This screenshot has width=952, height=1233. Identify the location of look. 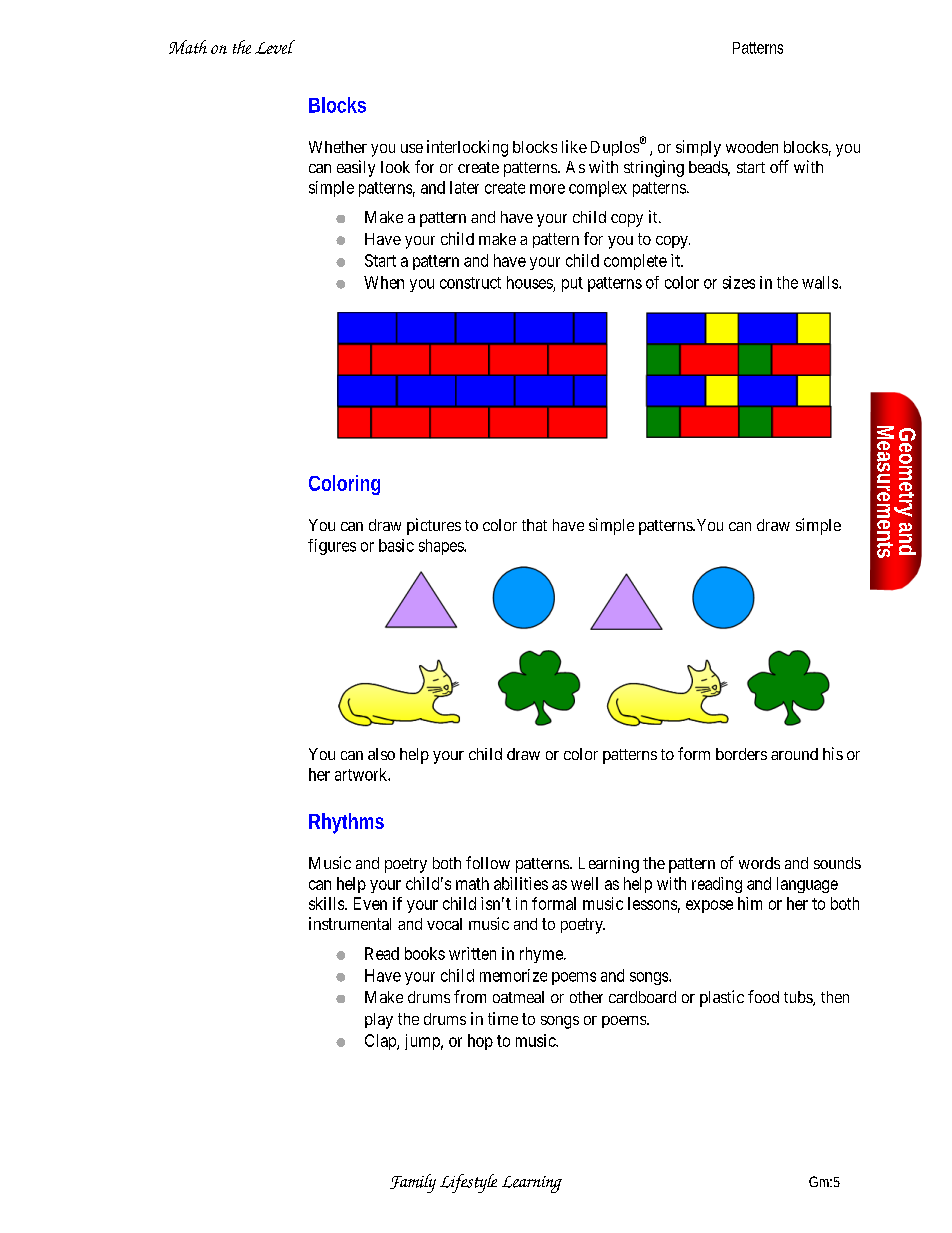
(395, 167).
